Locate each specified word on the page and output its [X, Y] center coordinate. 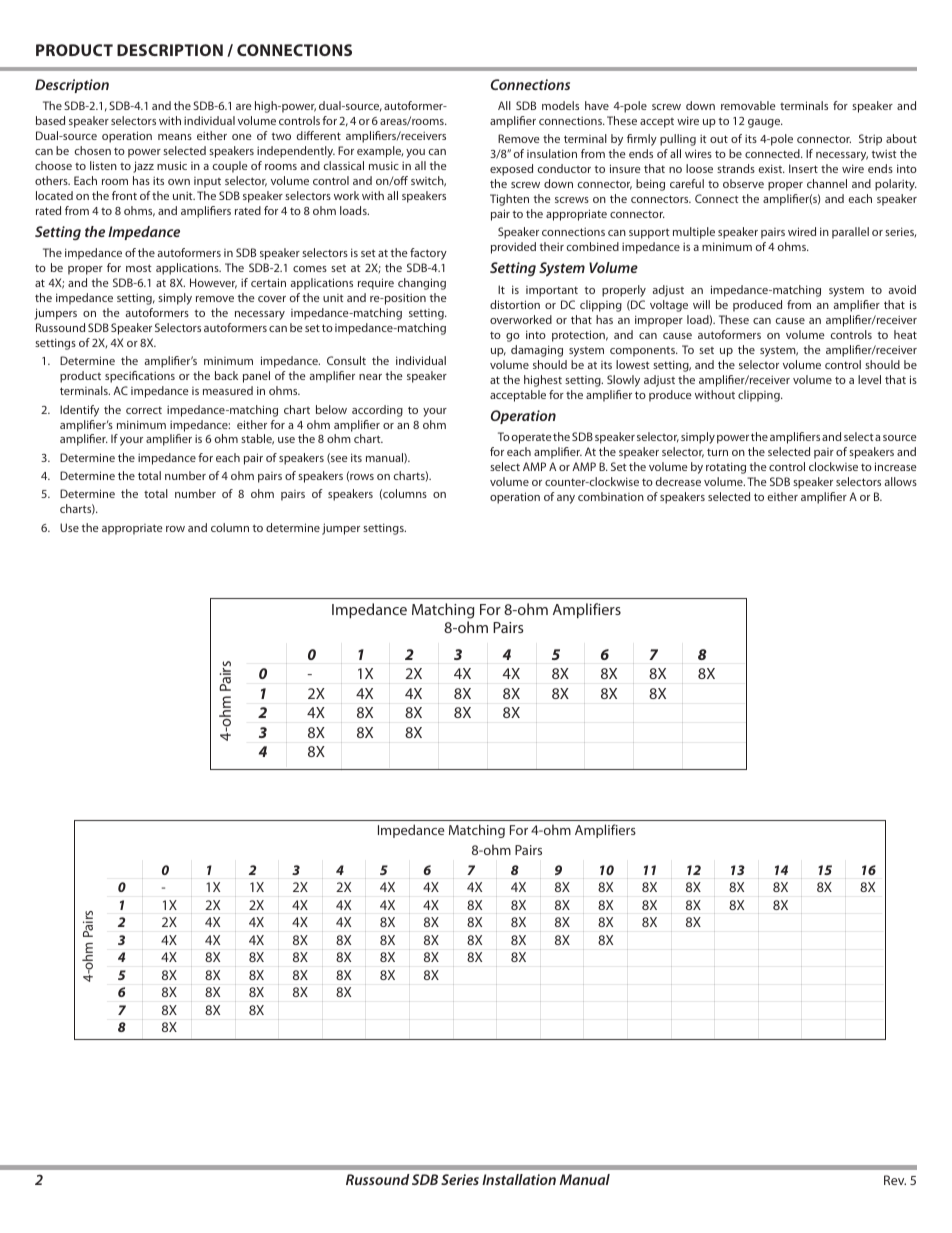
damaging [537, 351]
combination [611, 496]
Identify [79, 411]
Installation [519, 1179]
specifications [140, 377]
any [566, 499]
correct [144, 410]
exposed [511, 170]
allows [900, 481]
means [175, 137]
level [869, 379]
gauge [765, 123]
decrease [678, 481]
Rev [895, 1180]
